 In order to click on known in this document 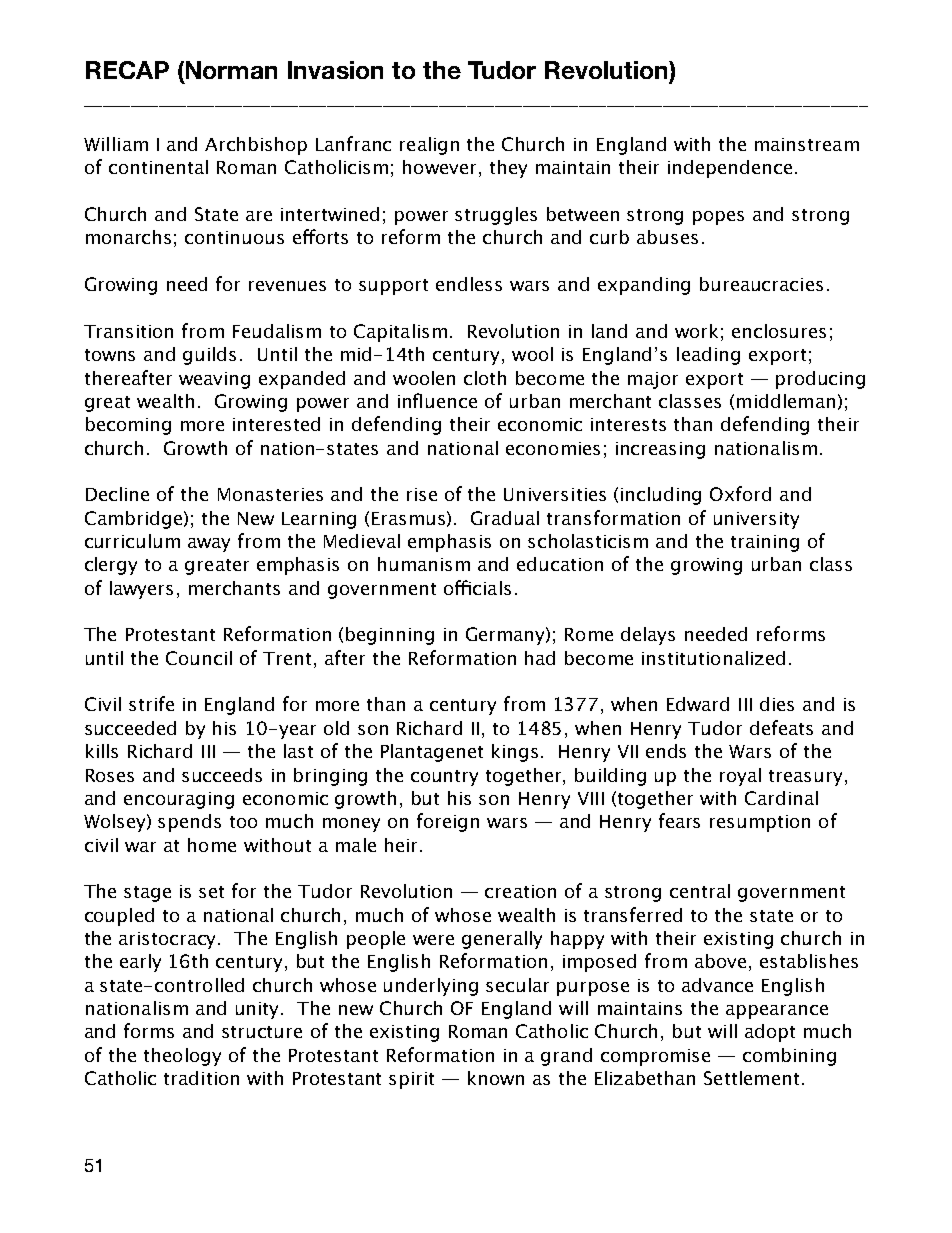, I will do `click(496, 1078)`.
